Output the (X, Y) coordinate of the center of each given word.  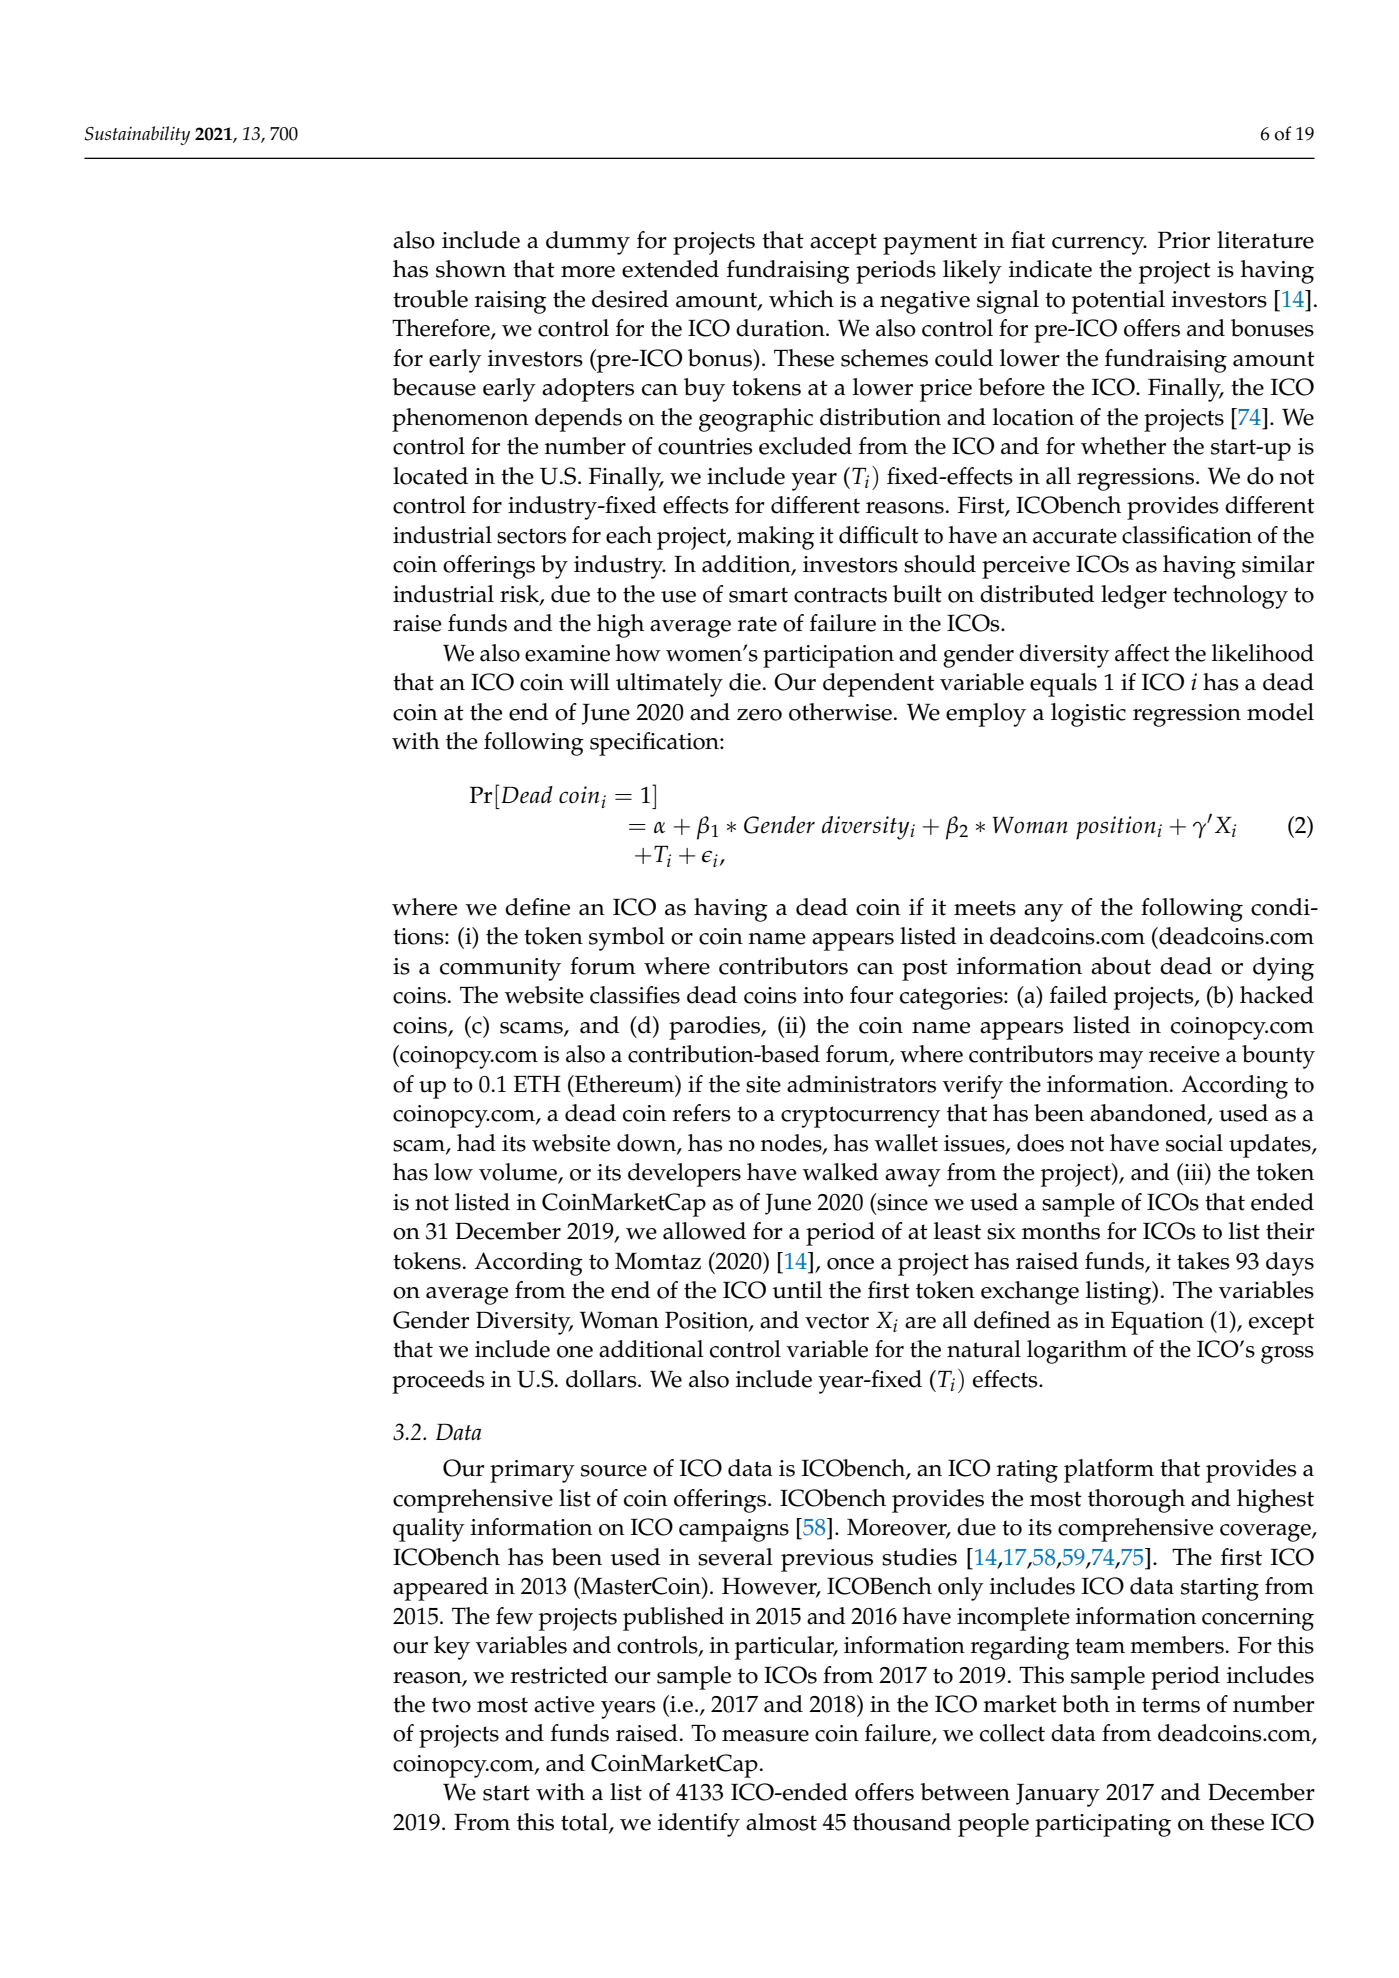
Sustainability (137, 135)
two (451, 1705)
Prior (1184, 240)
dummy (588, 243)
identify (699, 1825)
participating (1103, 1825)
